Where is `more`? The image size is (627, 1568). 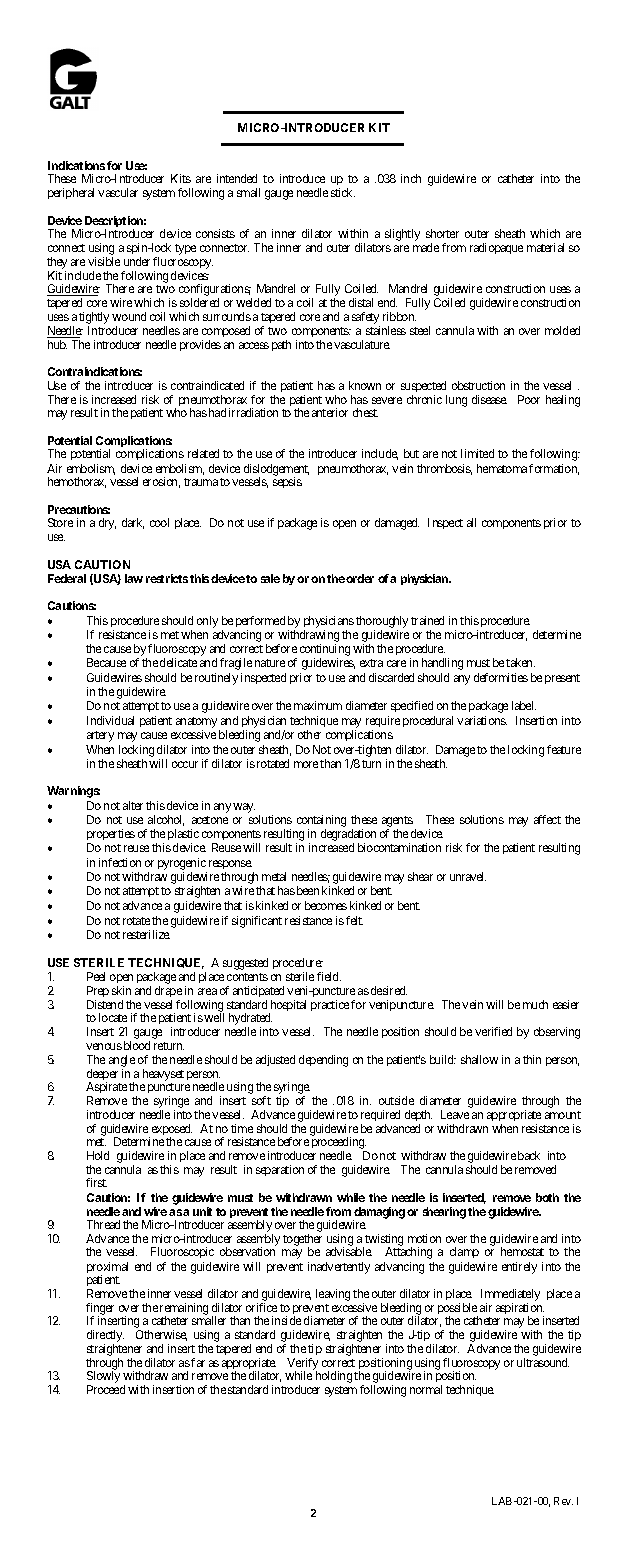 more is located at coordinates (306, 764).
